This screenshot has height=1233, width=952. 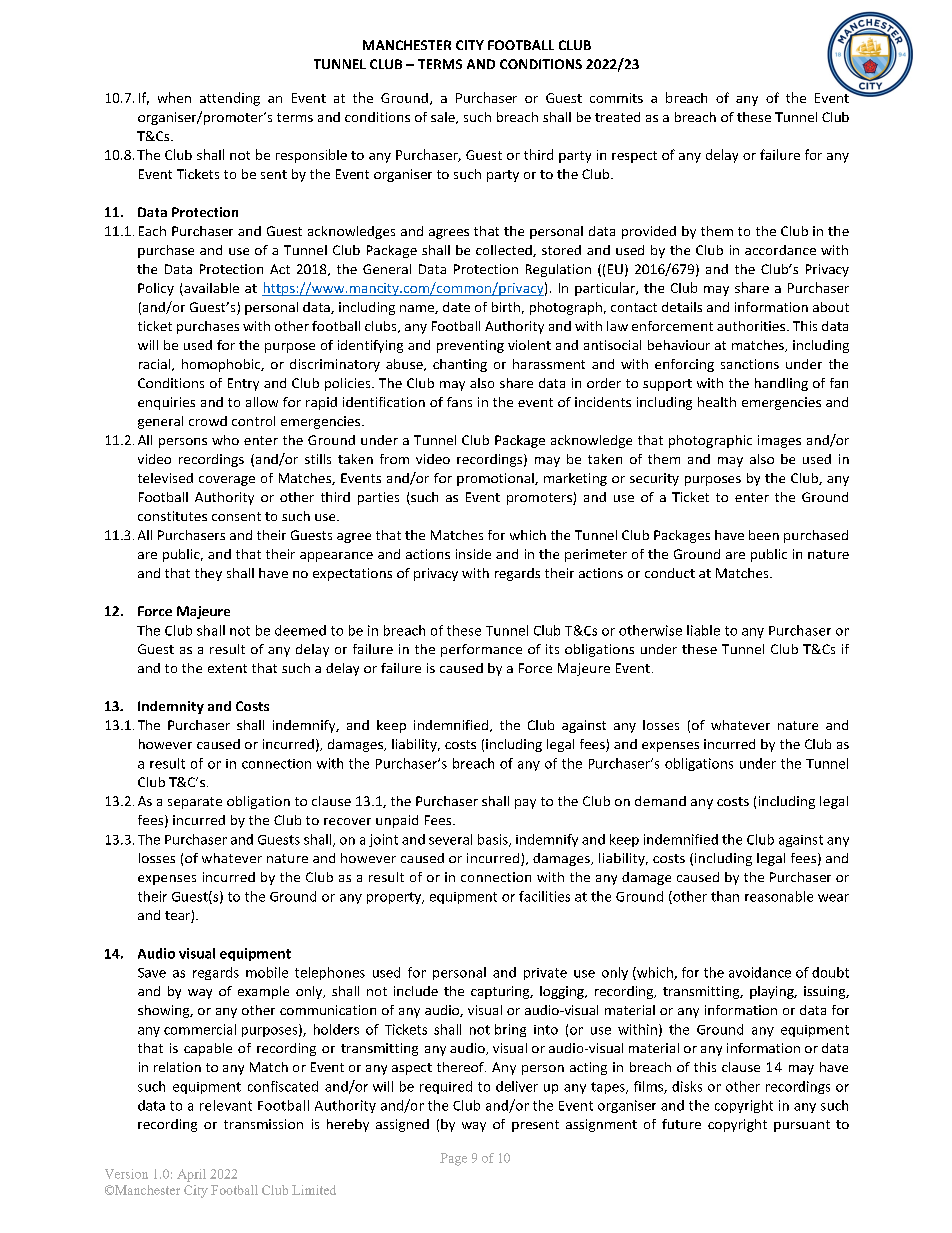 I want to click on sale, so click(x=444, y=118).
